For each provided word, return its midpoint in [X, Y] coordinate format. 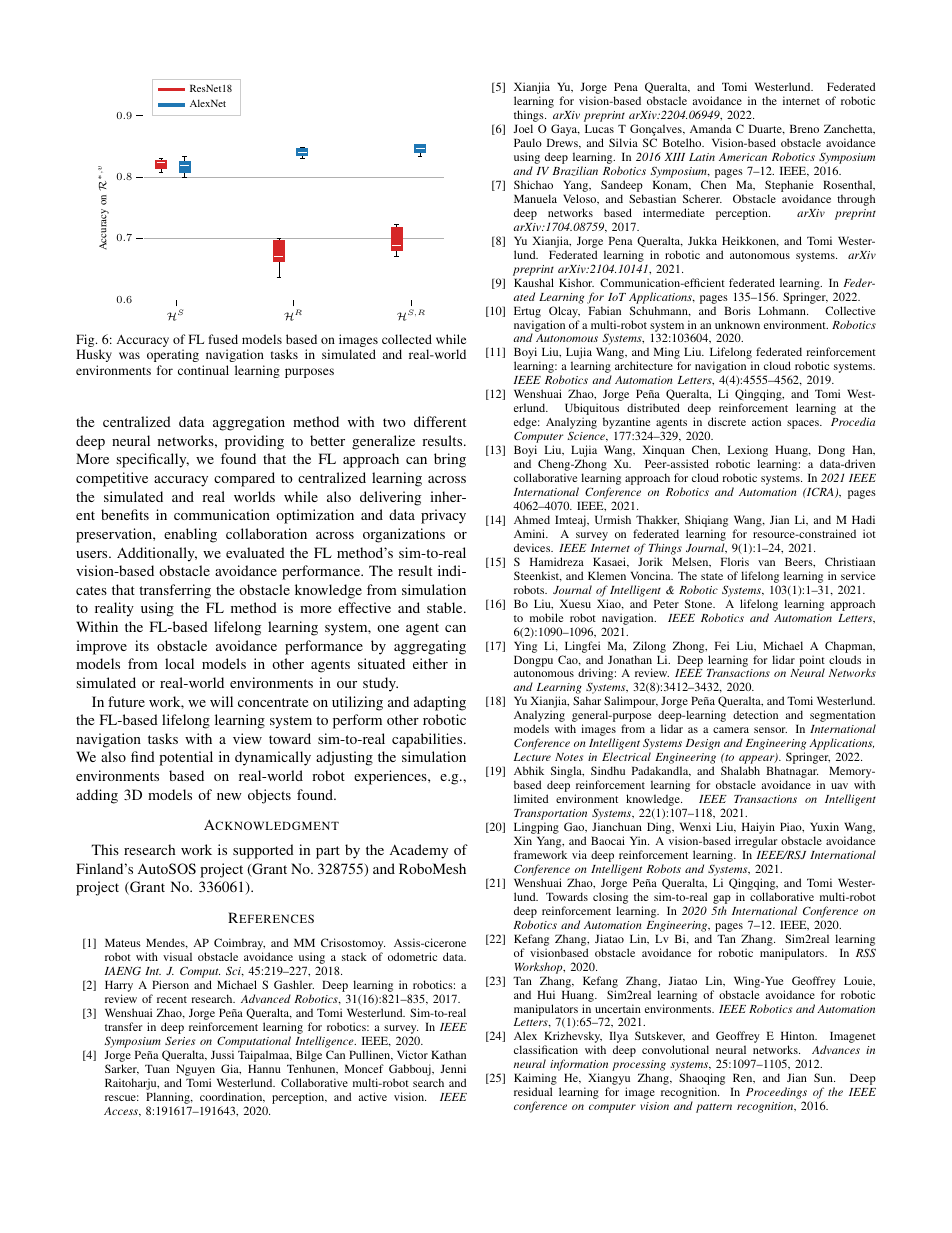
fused [223, 339]
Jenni [453, 1068]
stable [446, 607]
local [179, 663]
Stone [700, 603]
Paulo [528, 142]
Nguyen [197, 1071]
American [743, 157]
